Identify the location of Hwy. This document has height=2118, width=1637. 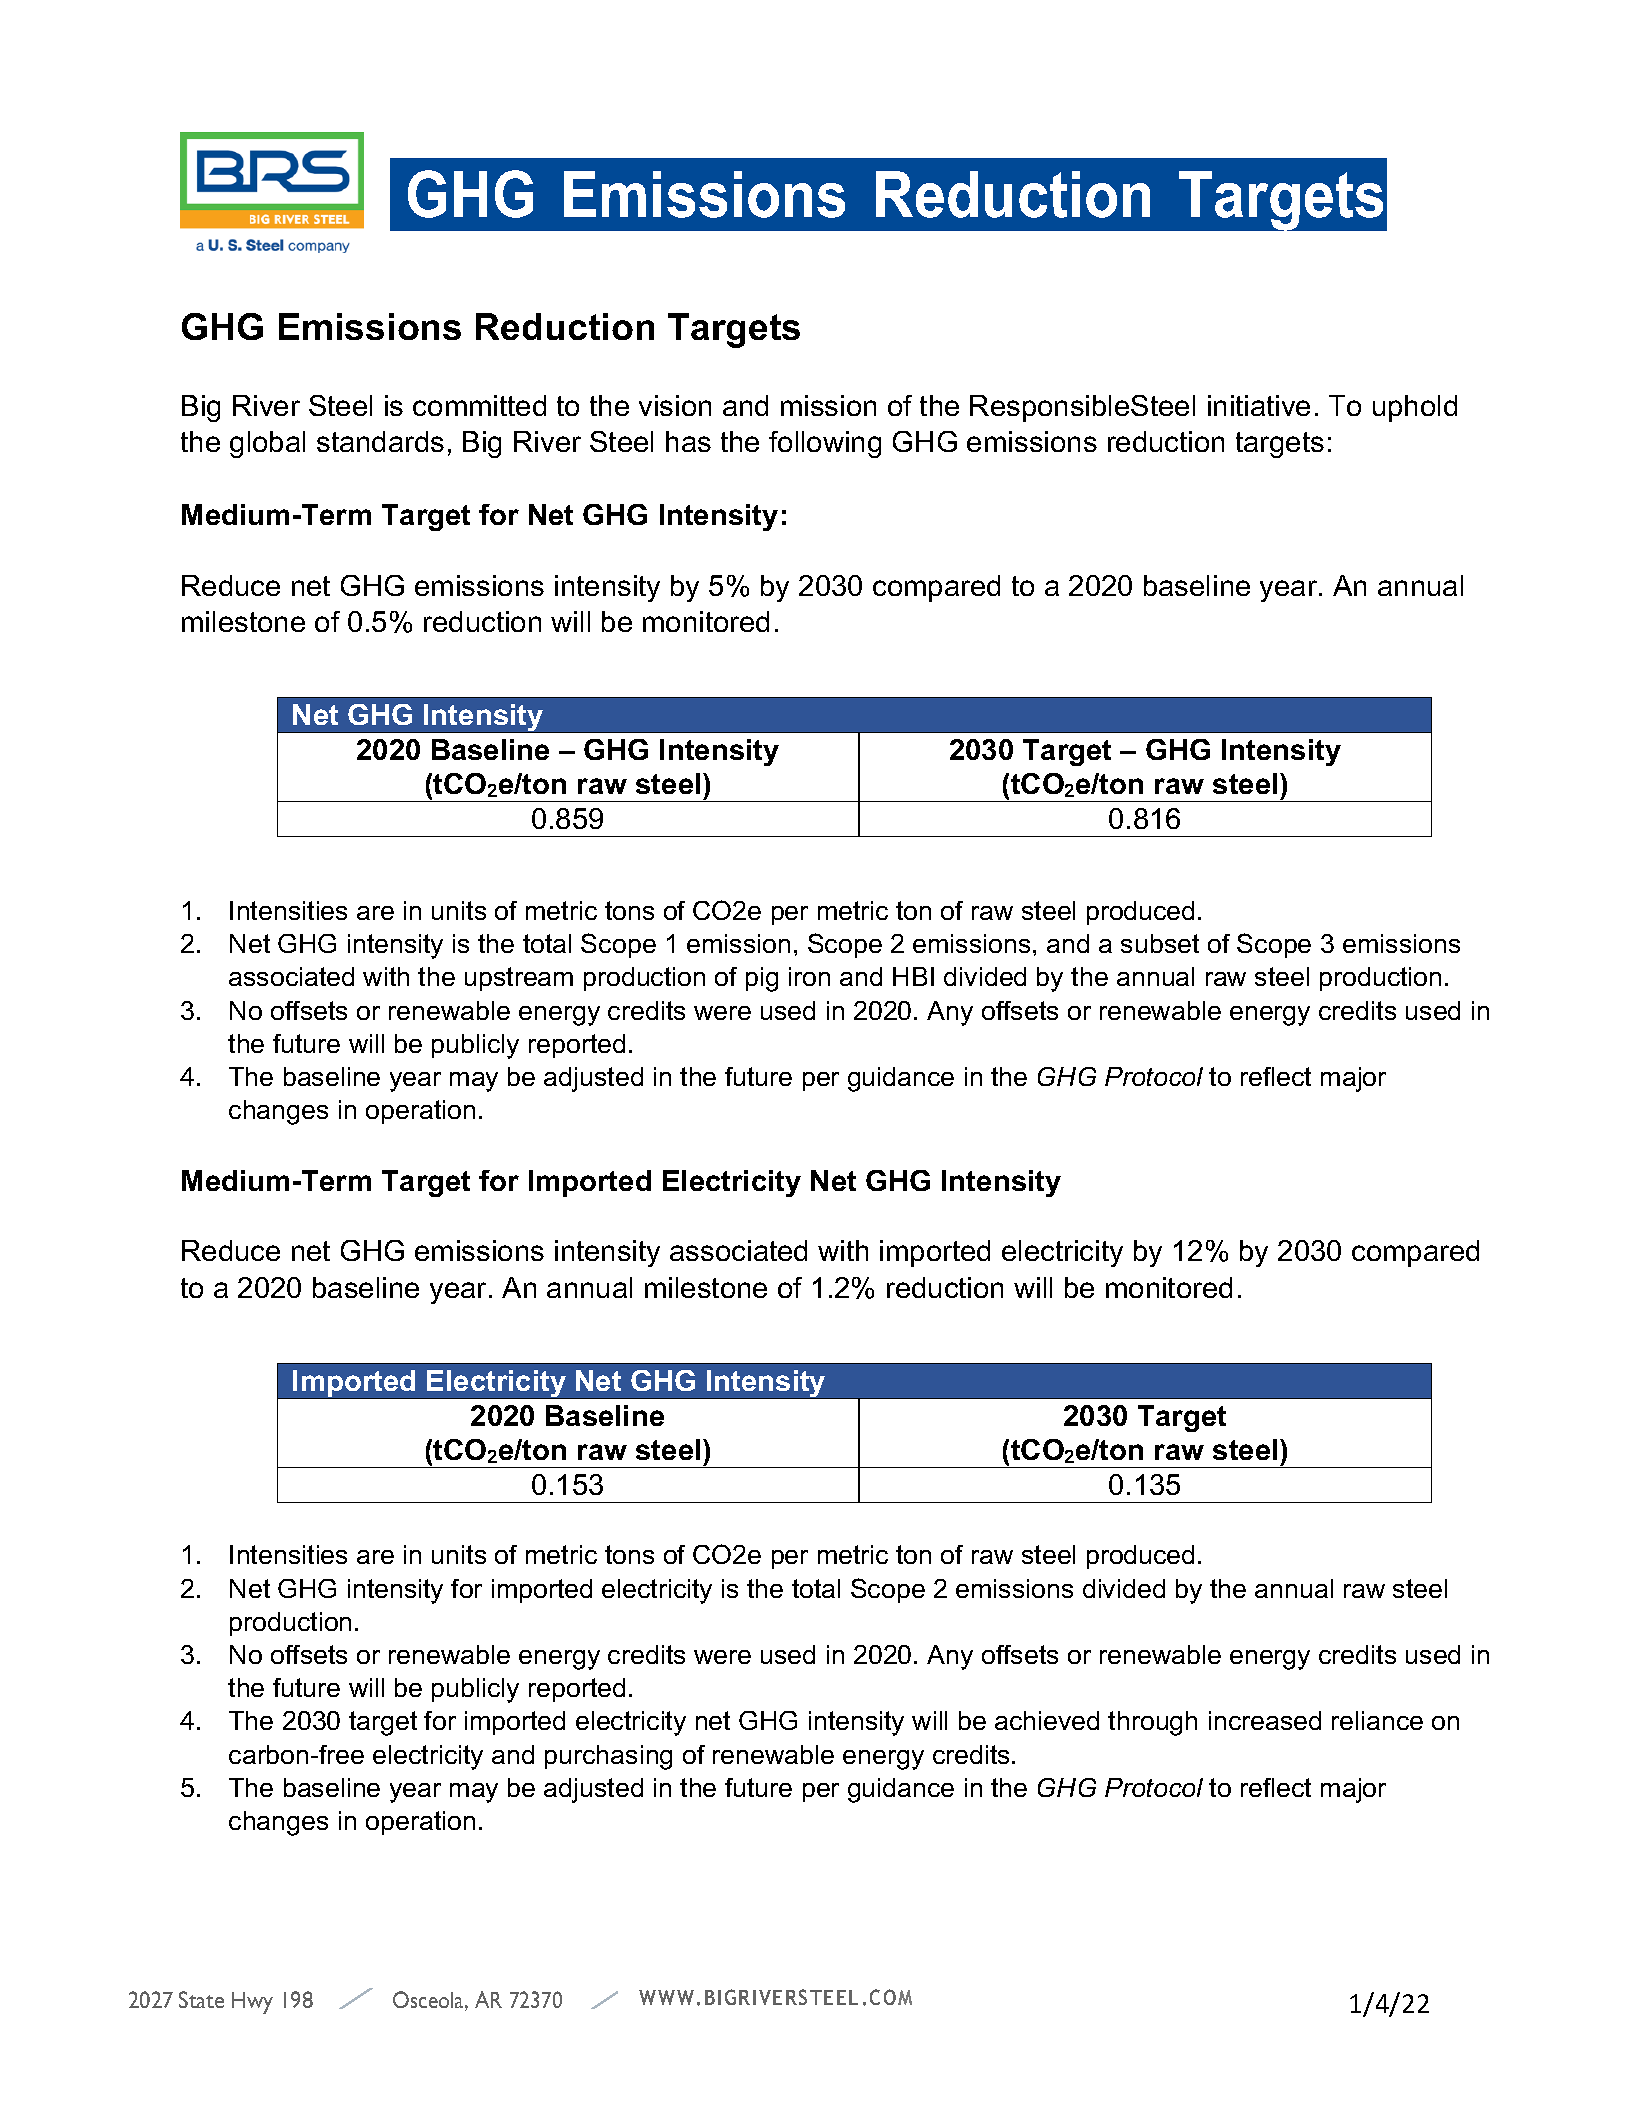
(252, 2003).
